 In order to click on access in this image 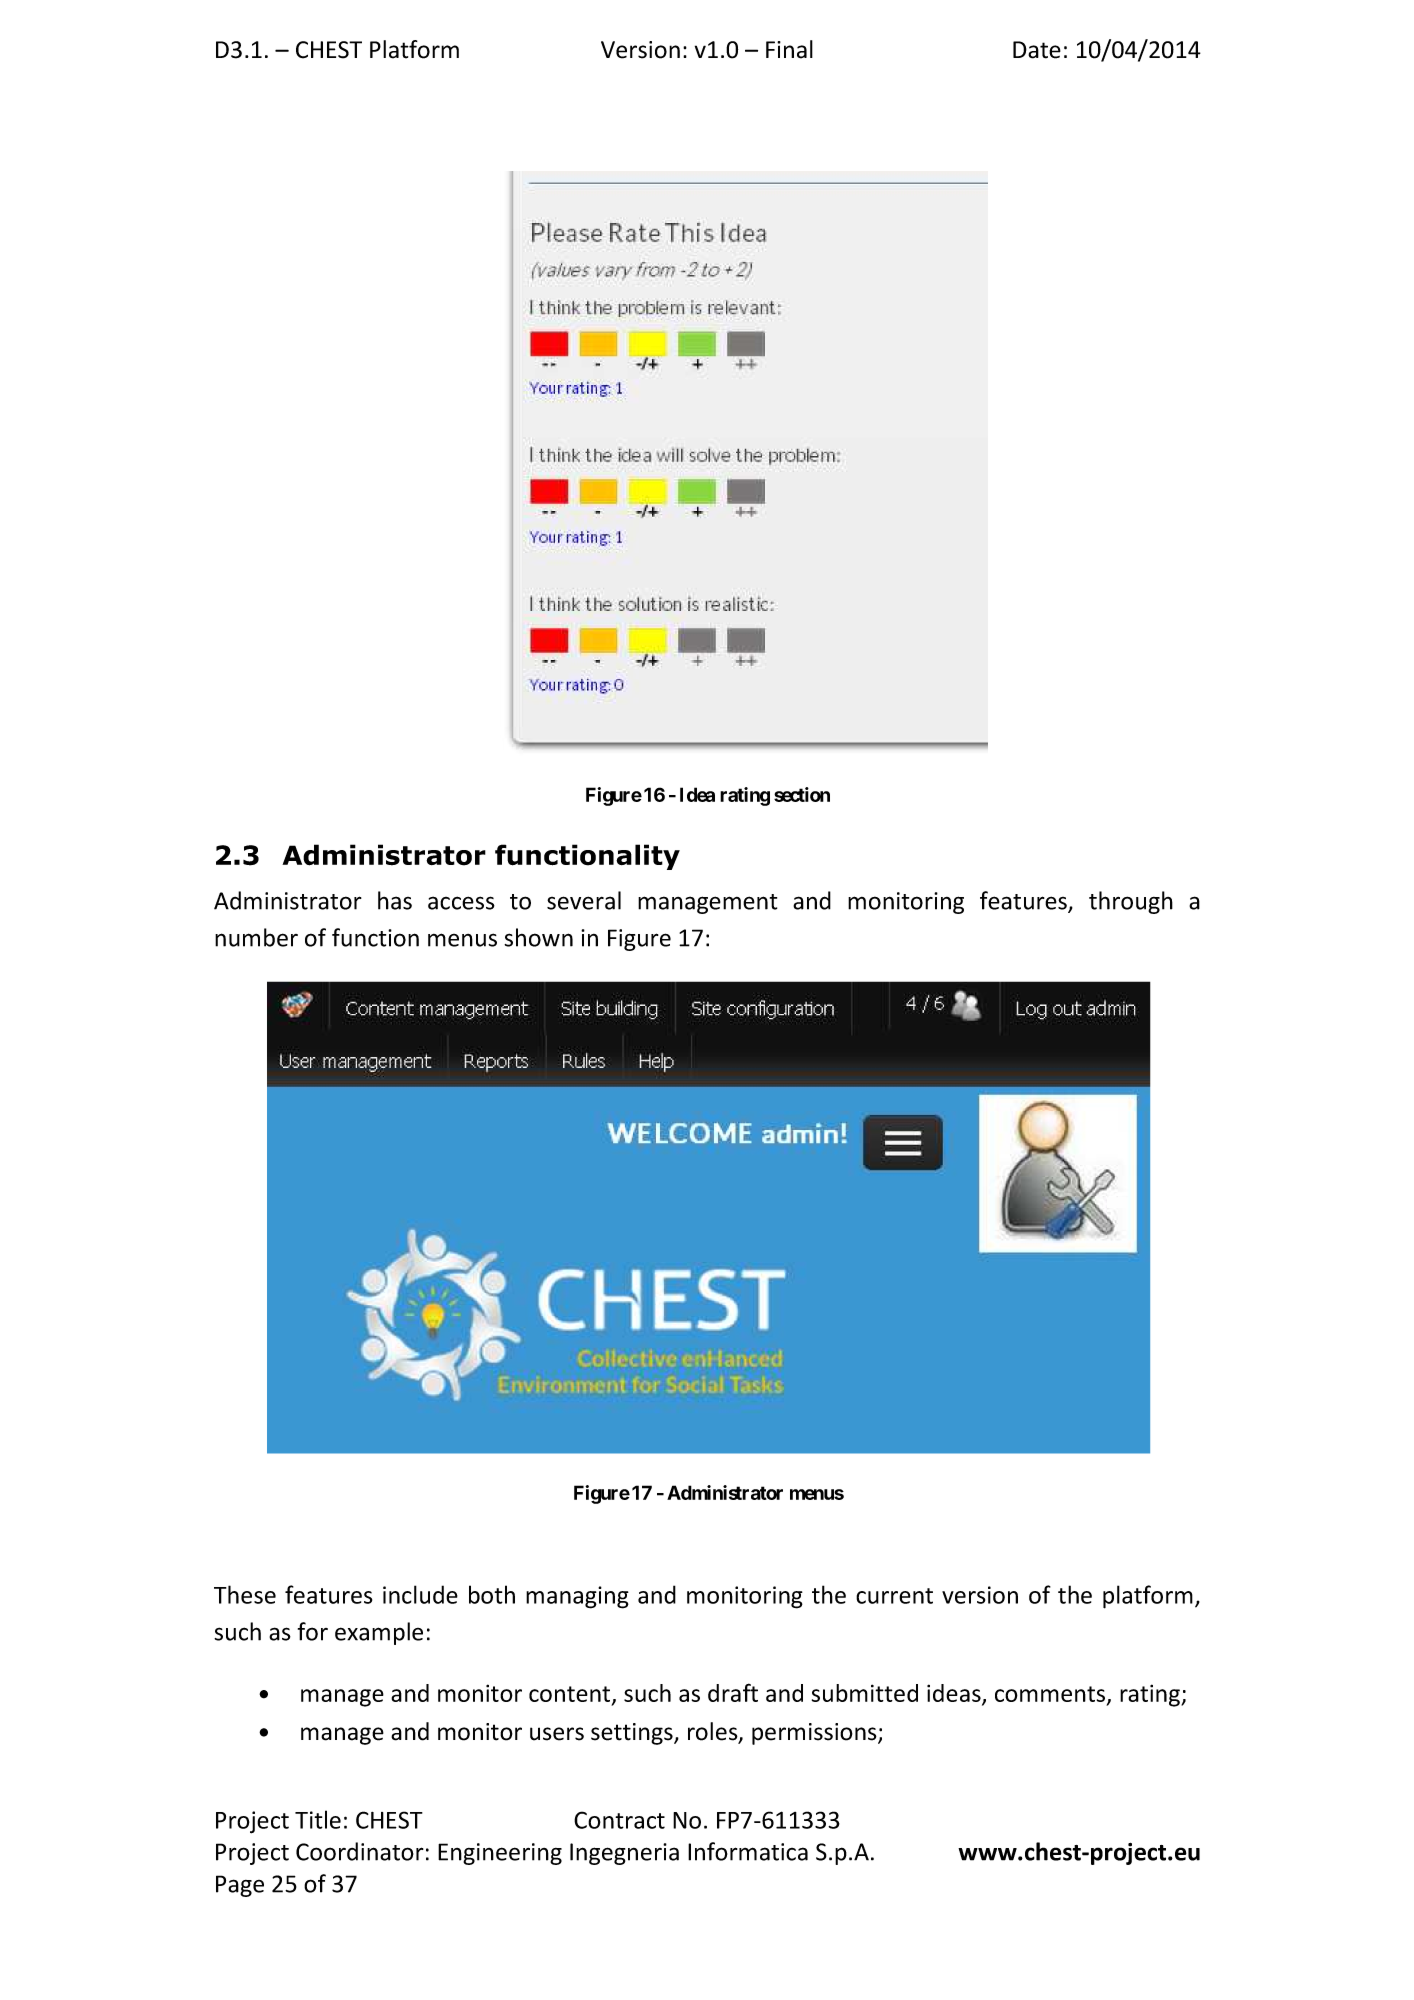, I will do `click(461, 903)`.
